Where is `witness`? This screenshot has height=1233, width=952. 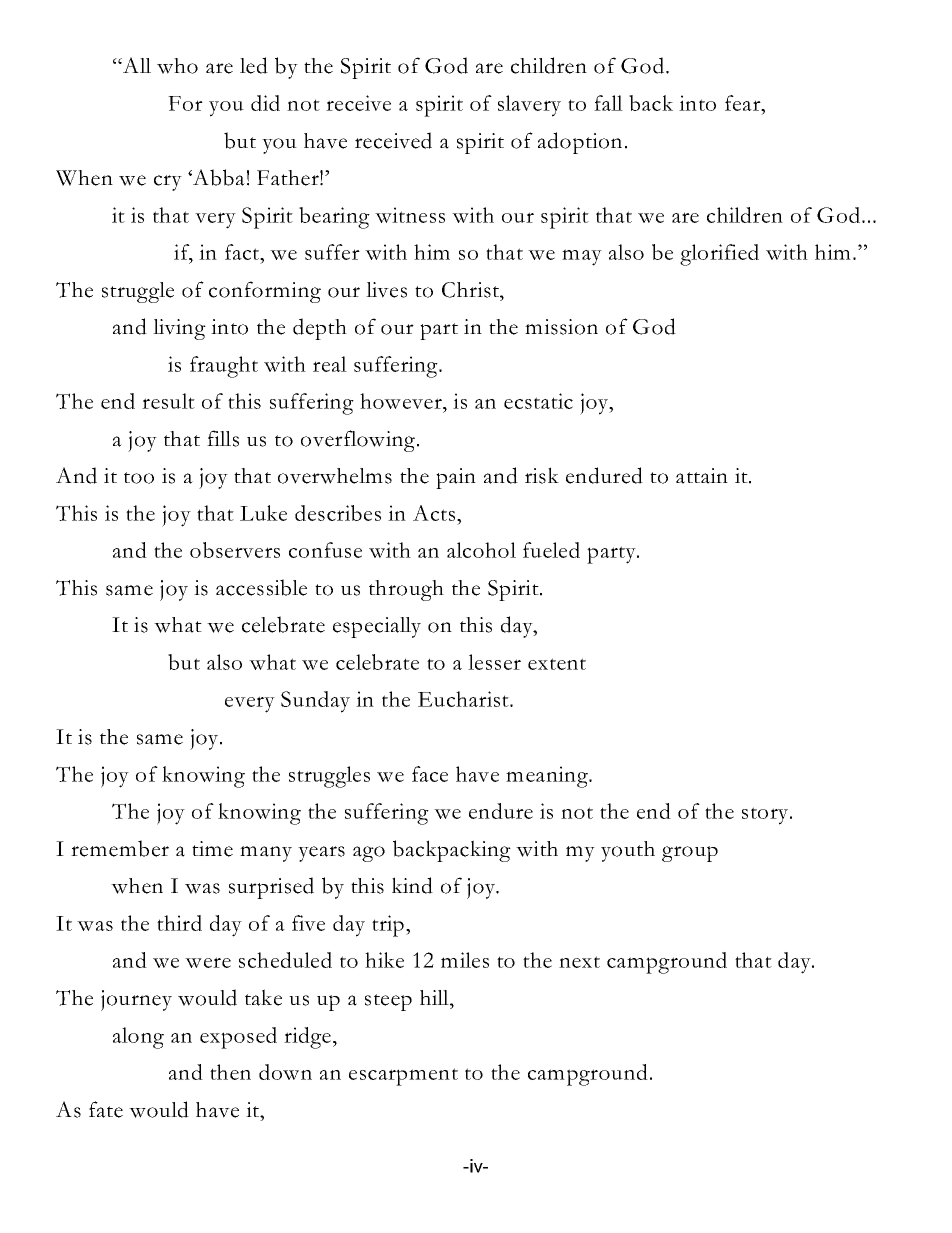
witness is located at coordinates (410, 215).
